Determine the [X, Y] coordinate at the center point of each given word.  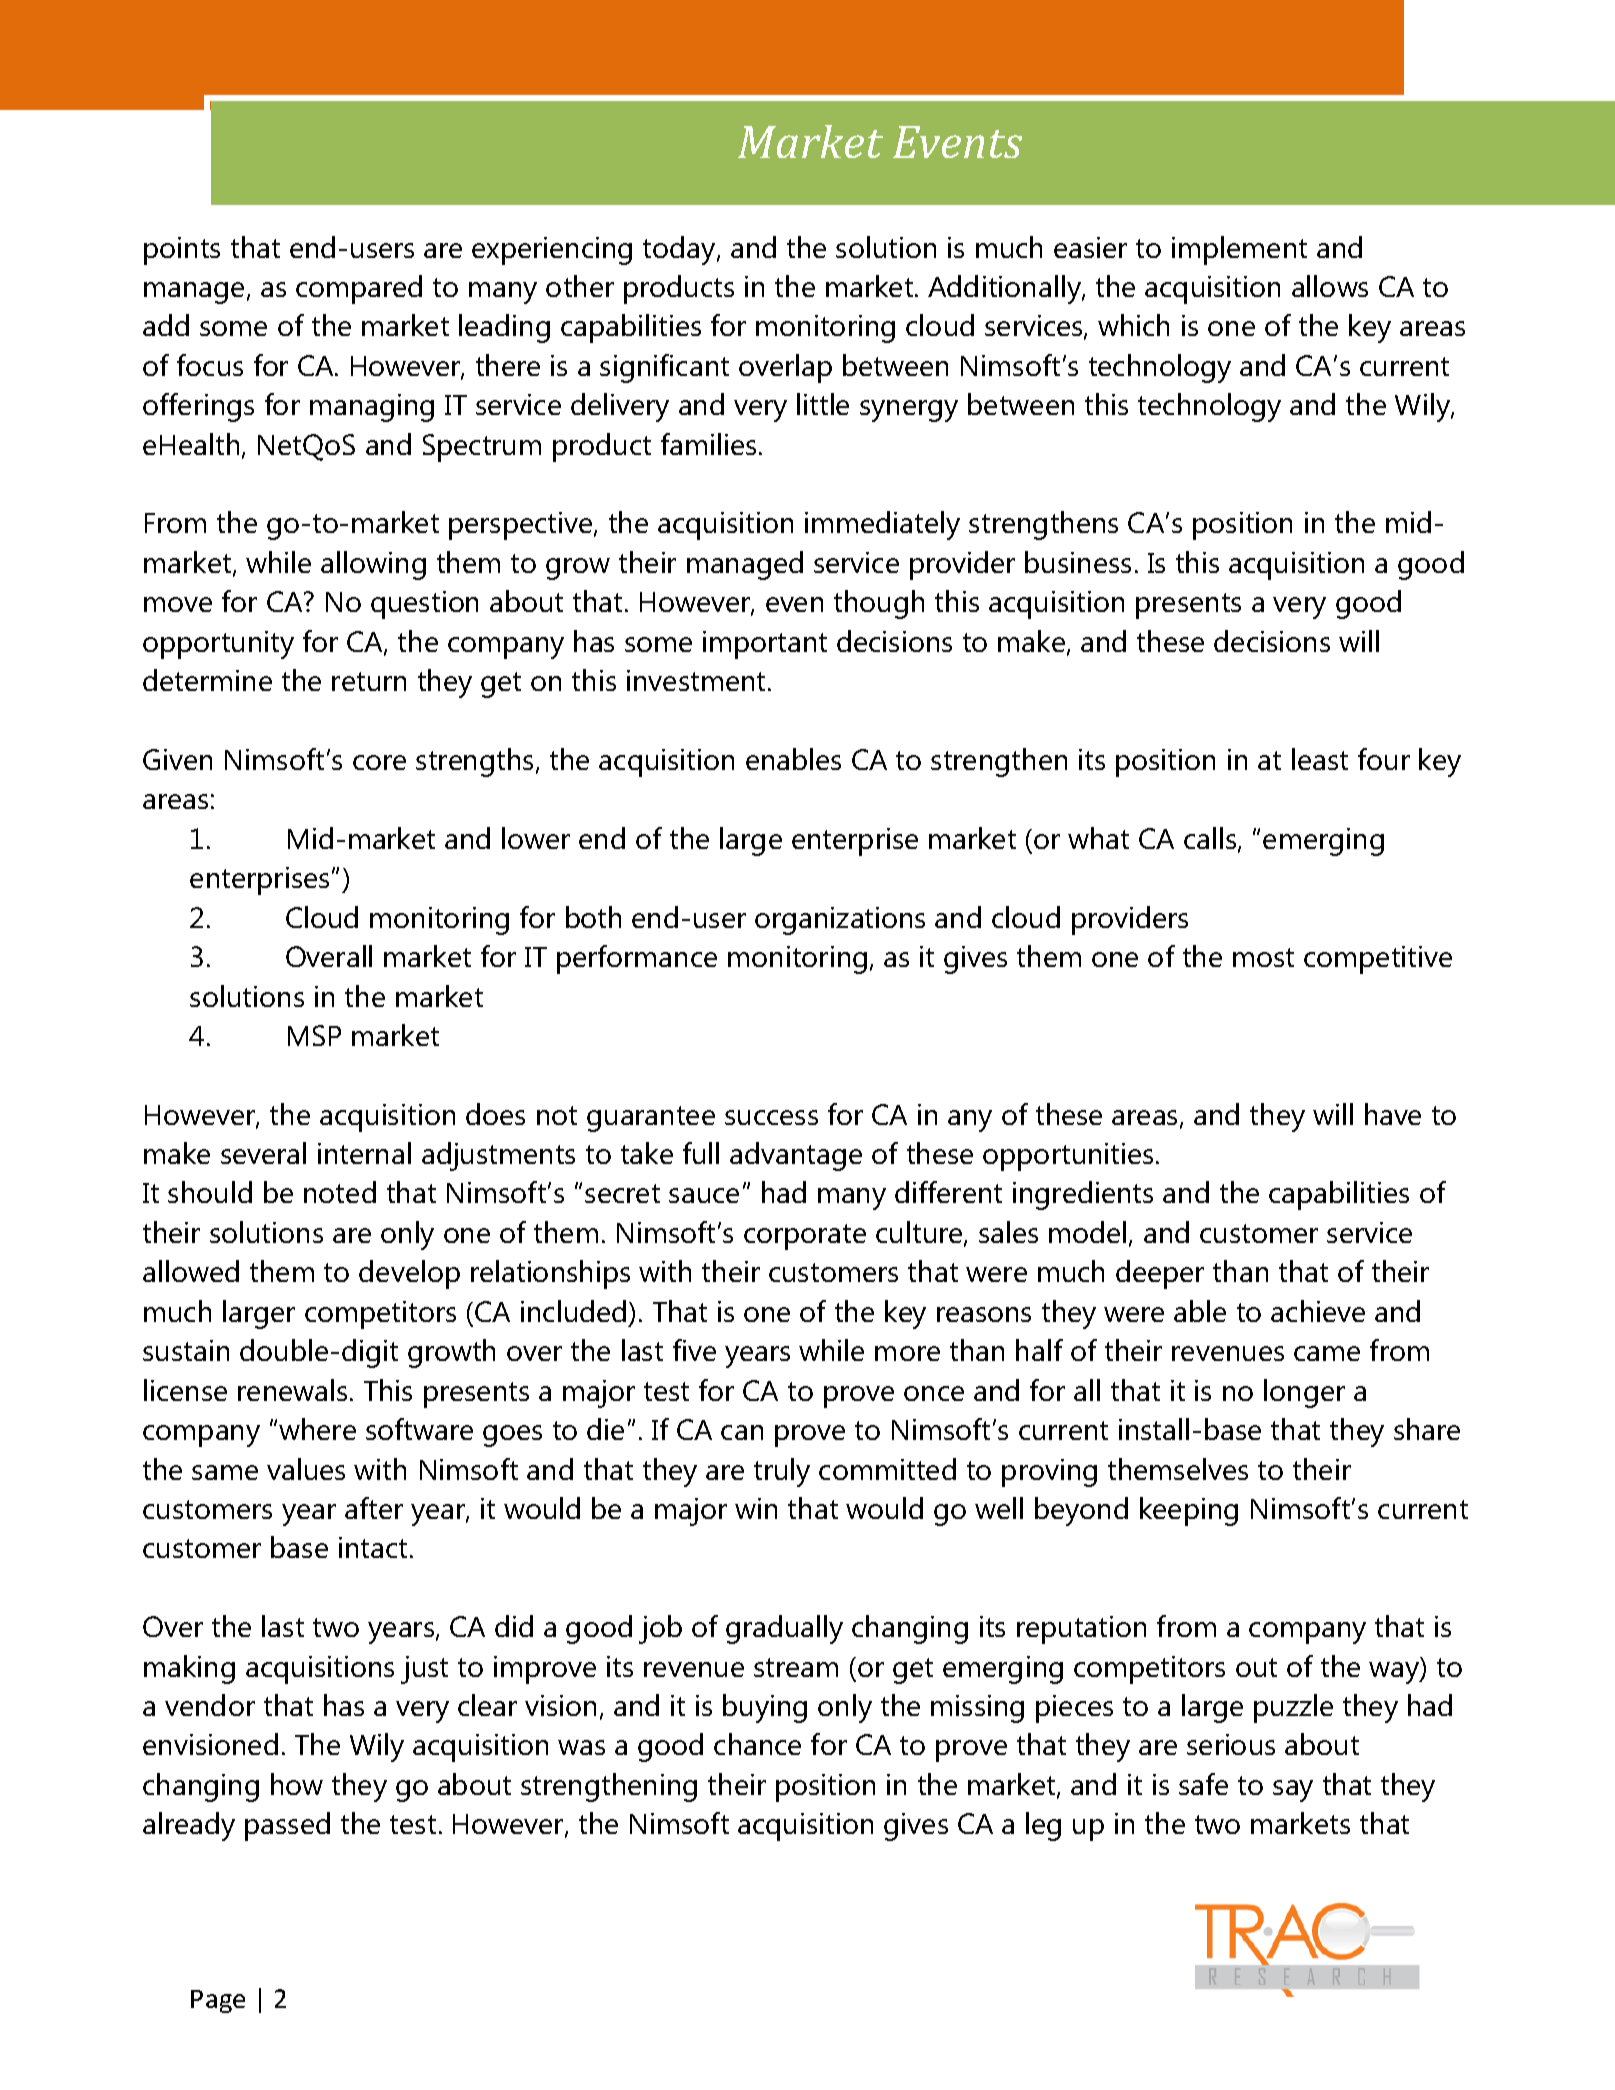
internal [364, 1153]
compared [359, 289]
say [1293, 1791]
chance [757, 1744]
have [1393, 1114]
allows [1330, 286]
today [680, 250]
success [771, 1117]
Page [218, 2001]
